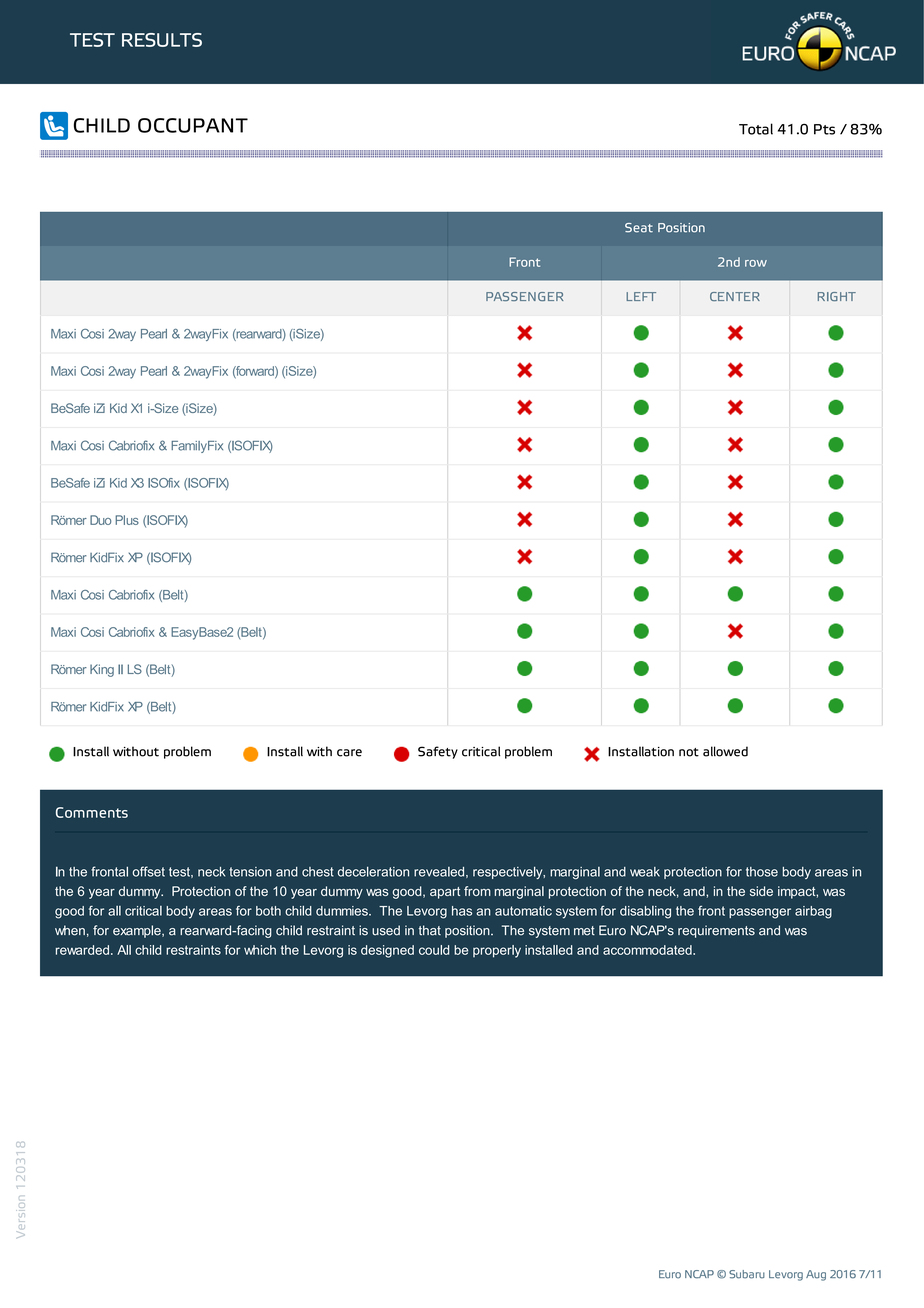 This screenshot has width=924, height=1308. What do you see at coordinates (82, 950) in the screenshot?
I see `rewarded` at bounding box center [82, 950].
